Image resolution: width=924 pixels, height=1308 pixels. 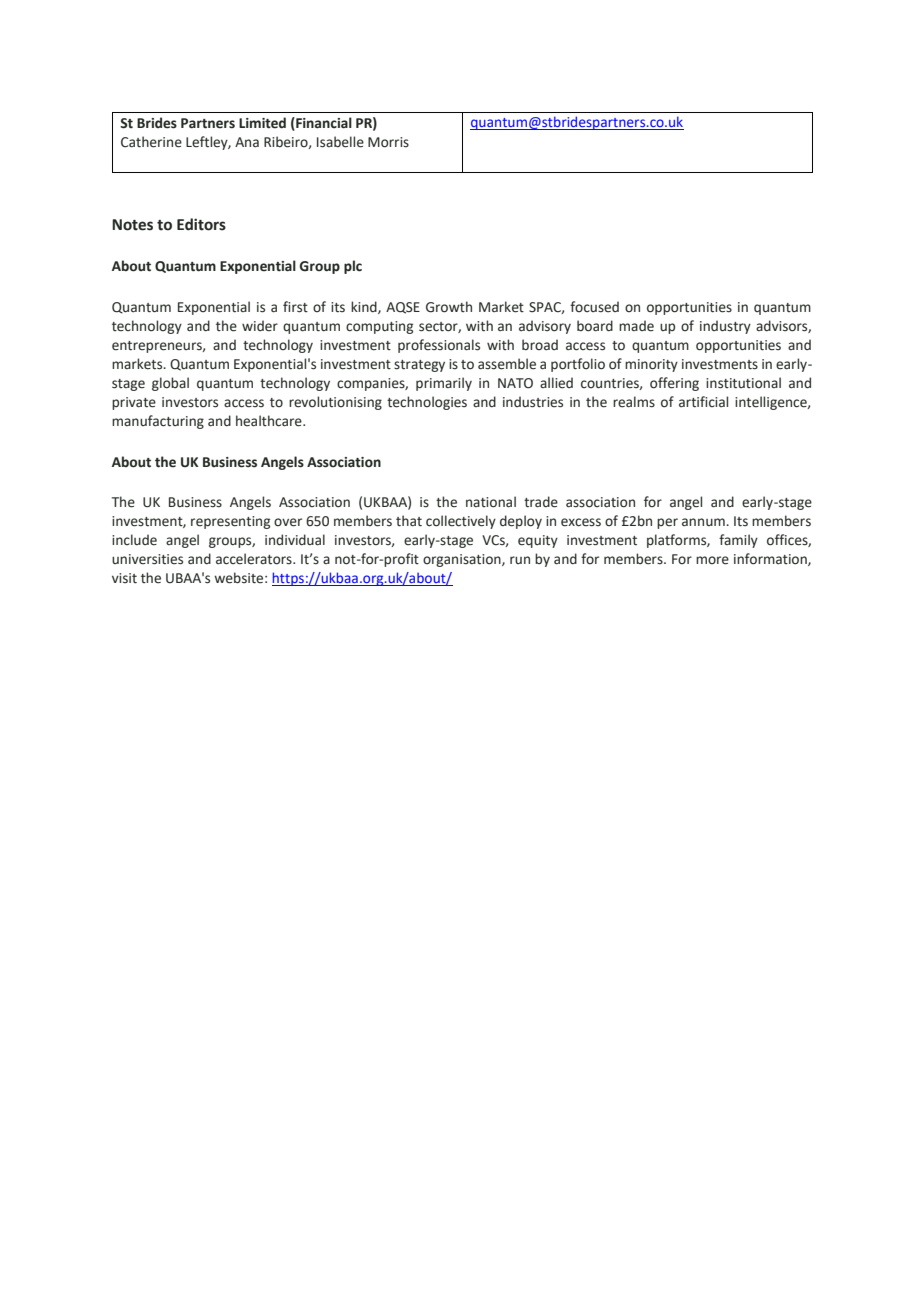 What do you see at coordinates (703, 402) in the screenshot?
I see `artificial` at bounding box center [703, 402].
